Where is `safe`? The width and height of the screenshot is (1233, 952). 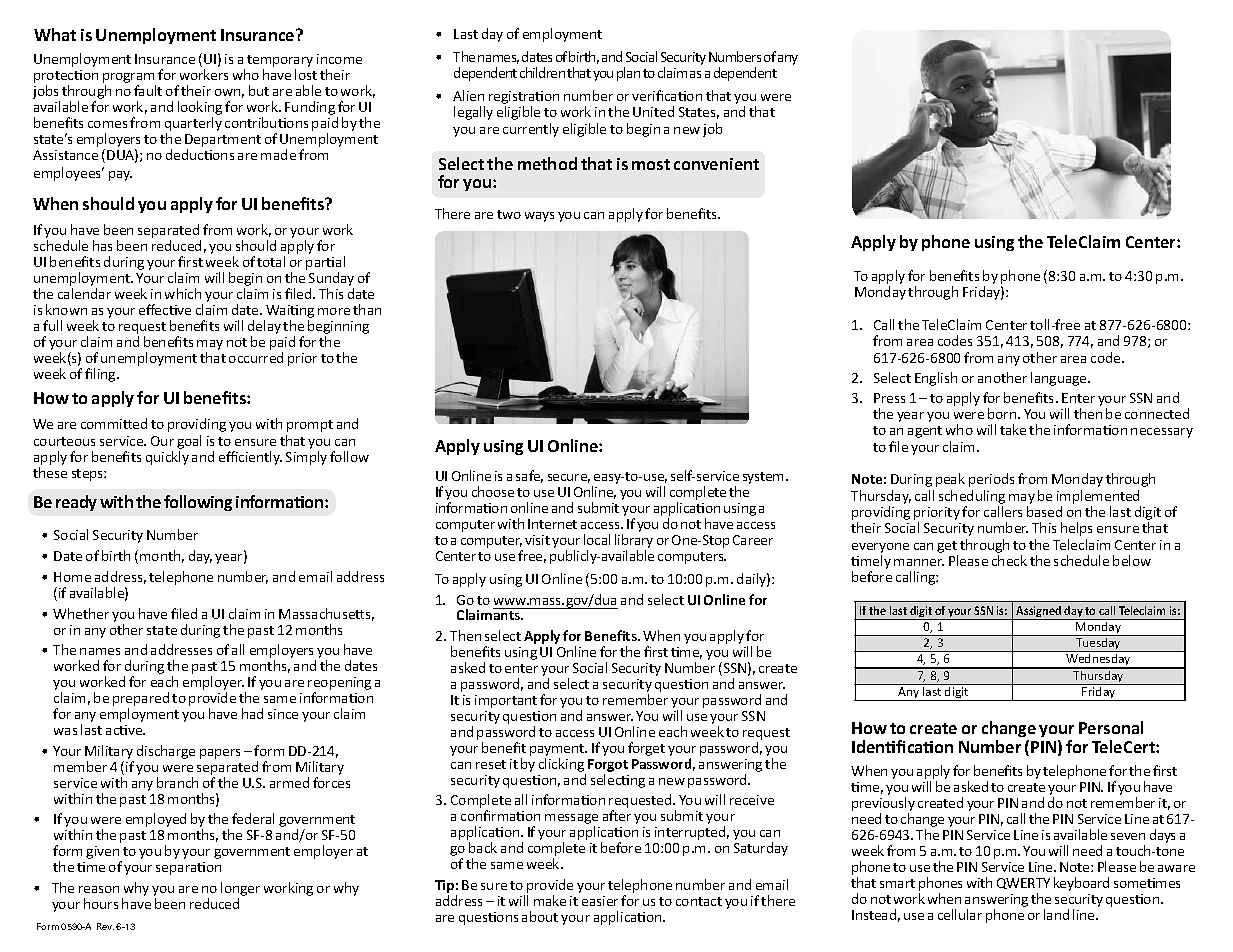
safe is located at coordinates (529, 476).
